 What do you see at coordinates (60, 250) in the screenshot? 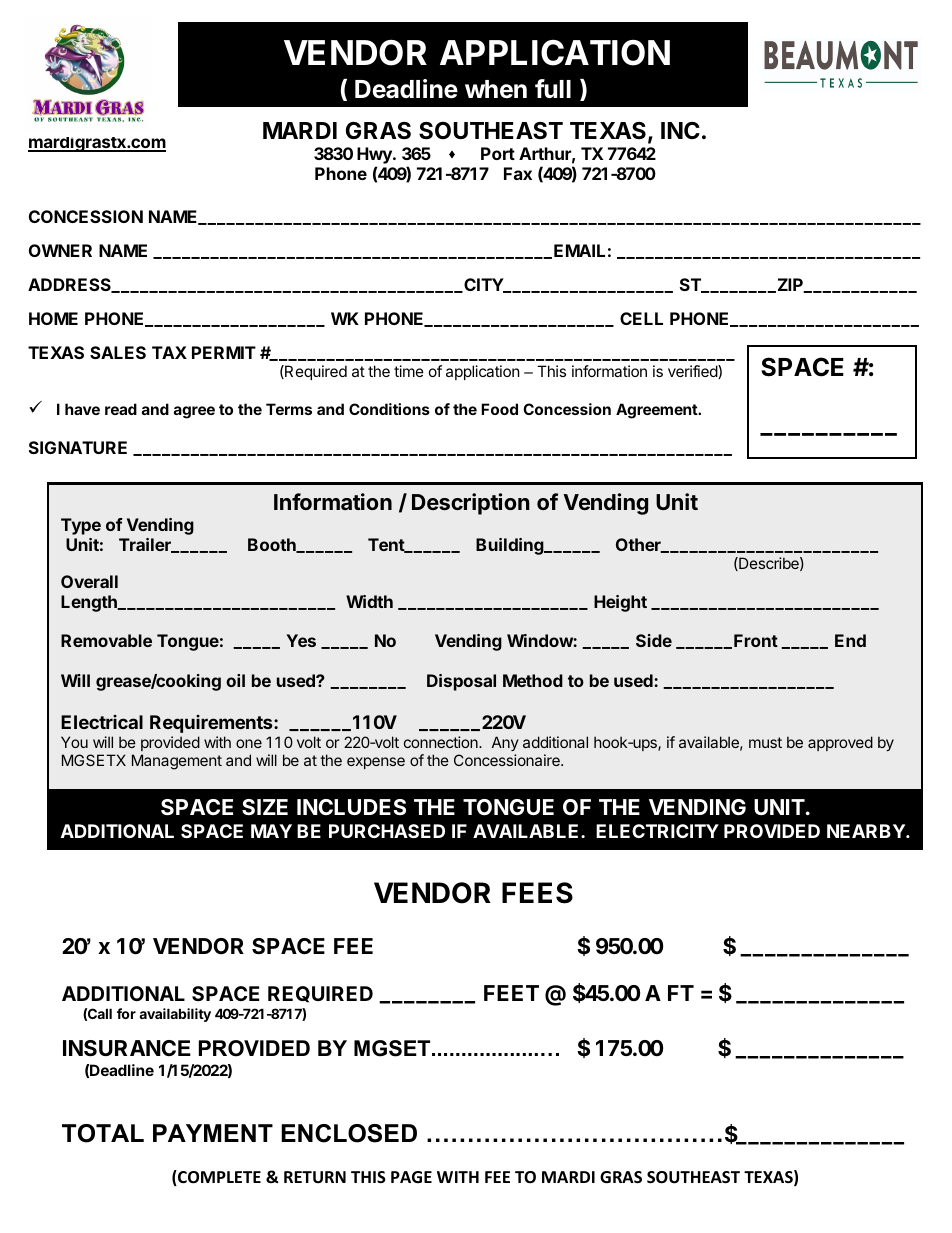
I see `OWNER` at bounding box center [60, 250].
